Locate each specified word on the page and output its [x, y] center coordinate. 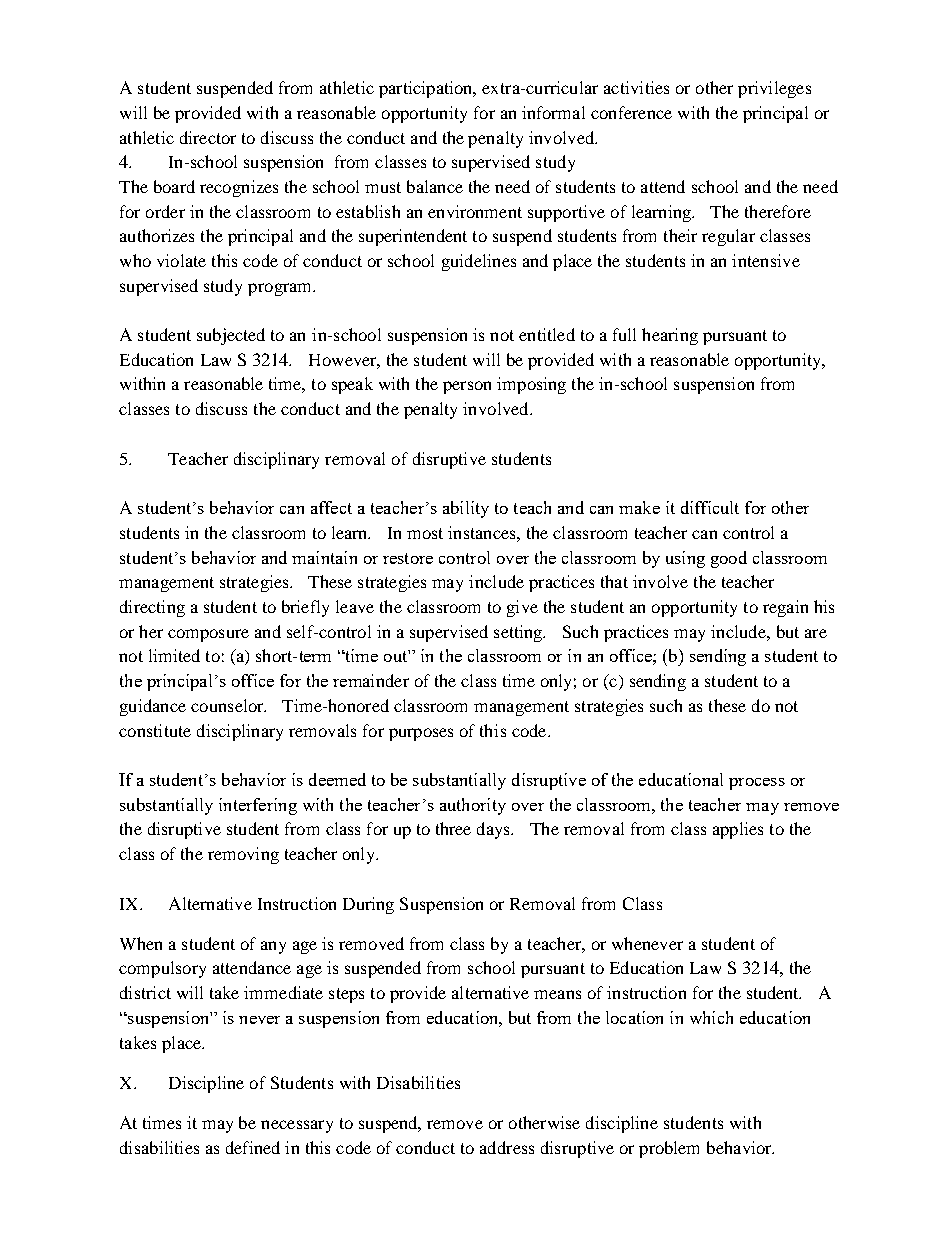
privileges [774, 89]
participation [427, 89]
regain [785, 608]
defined [253, 1147]
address [507, 1147]
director [208, 137]
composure [208, 635]
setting [519, 633]
